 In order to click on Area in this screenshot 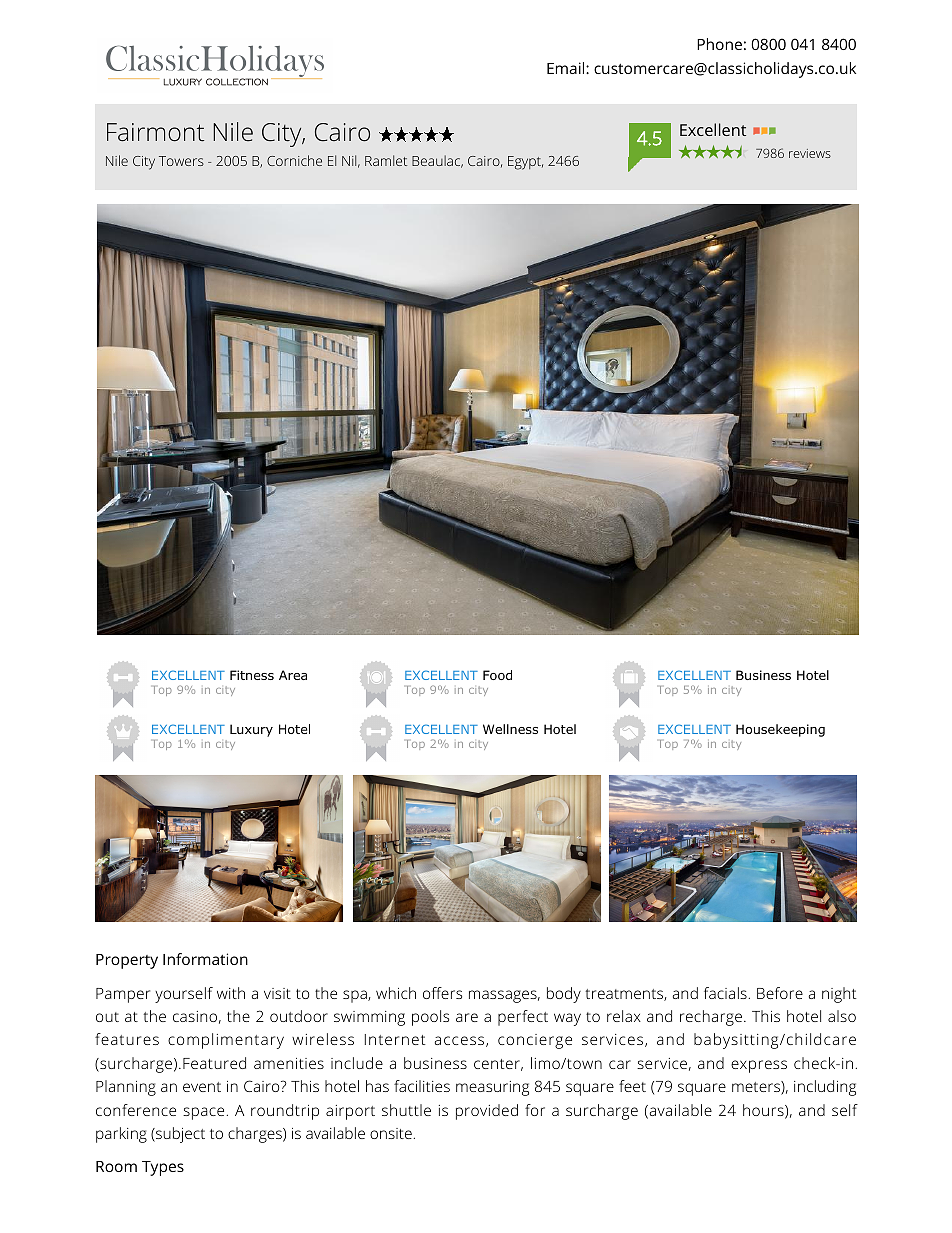, I will do `click(293, 675)`.
